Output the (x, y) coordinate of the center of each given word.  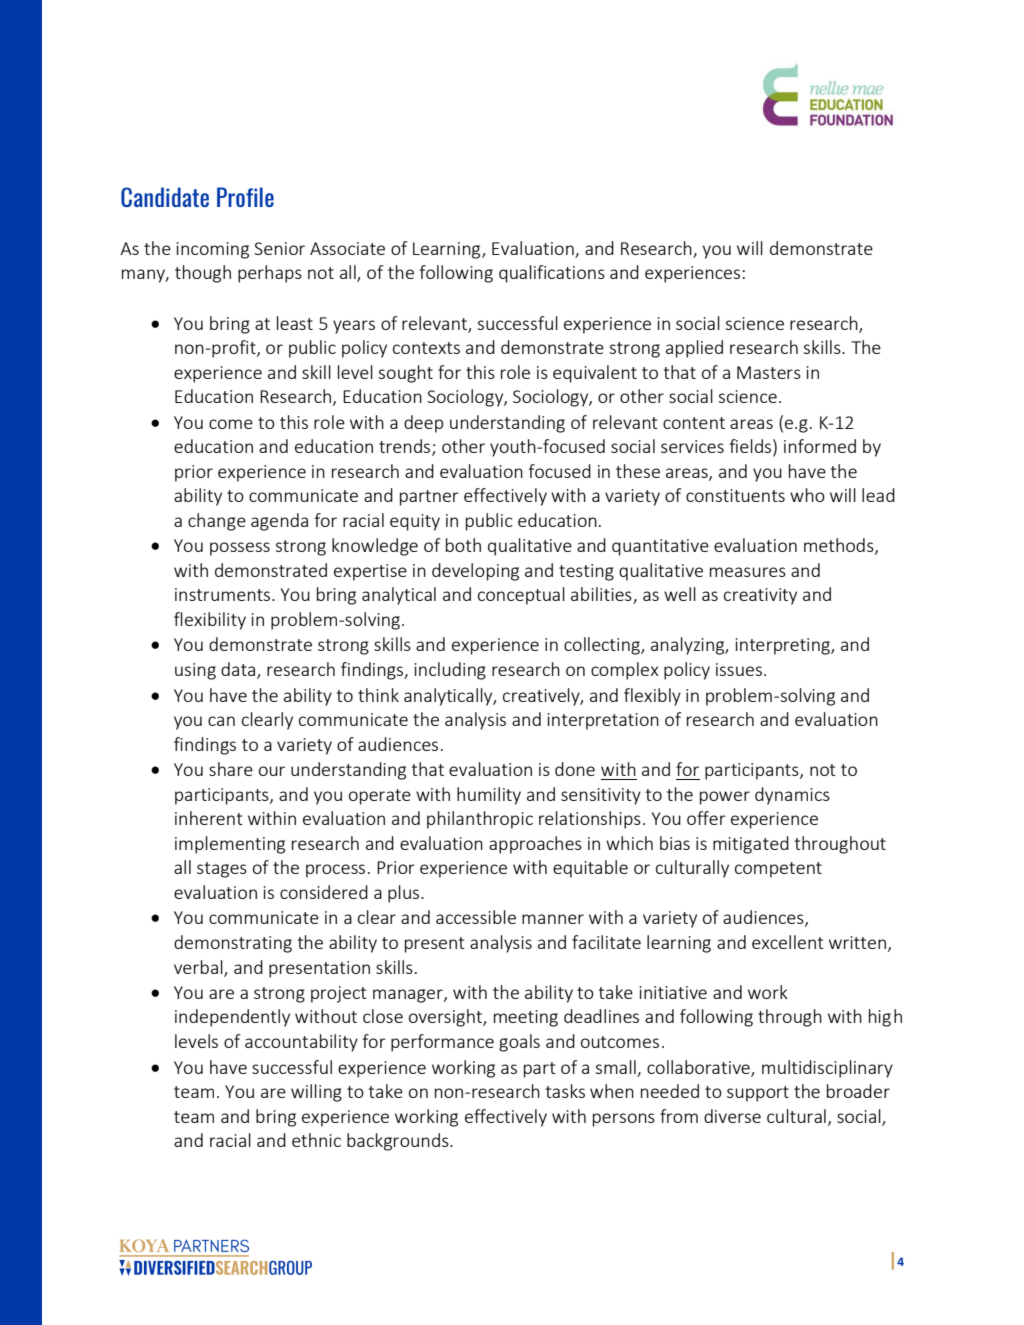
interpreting (783, 646)
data (239, 670)
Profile (245, 197)
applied (694, 349)
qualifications (552, 274)
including (450, 671)
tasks (565, 1091)
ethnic (316, 1140)
